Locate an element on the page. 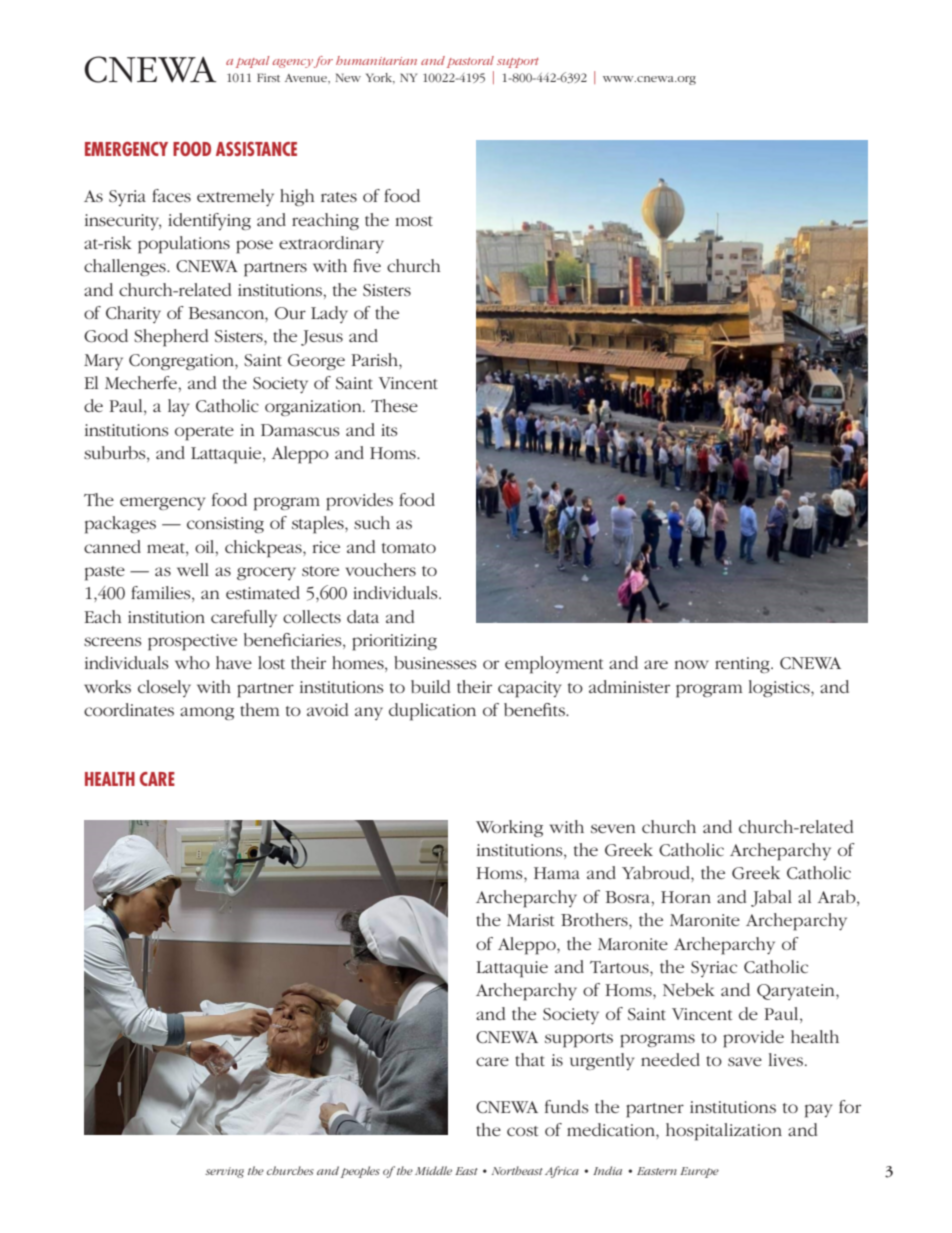 This document has height=1233, width=952. pastoral is located at coordinates (470, 62).
